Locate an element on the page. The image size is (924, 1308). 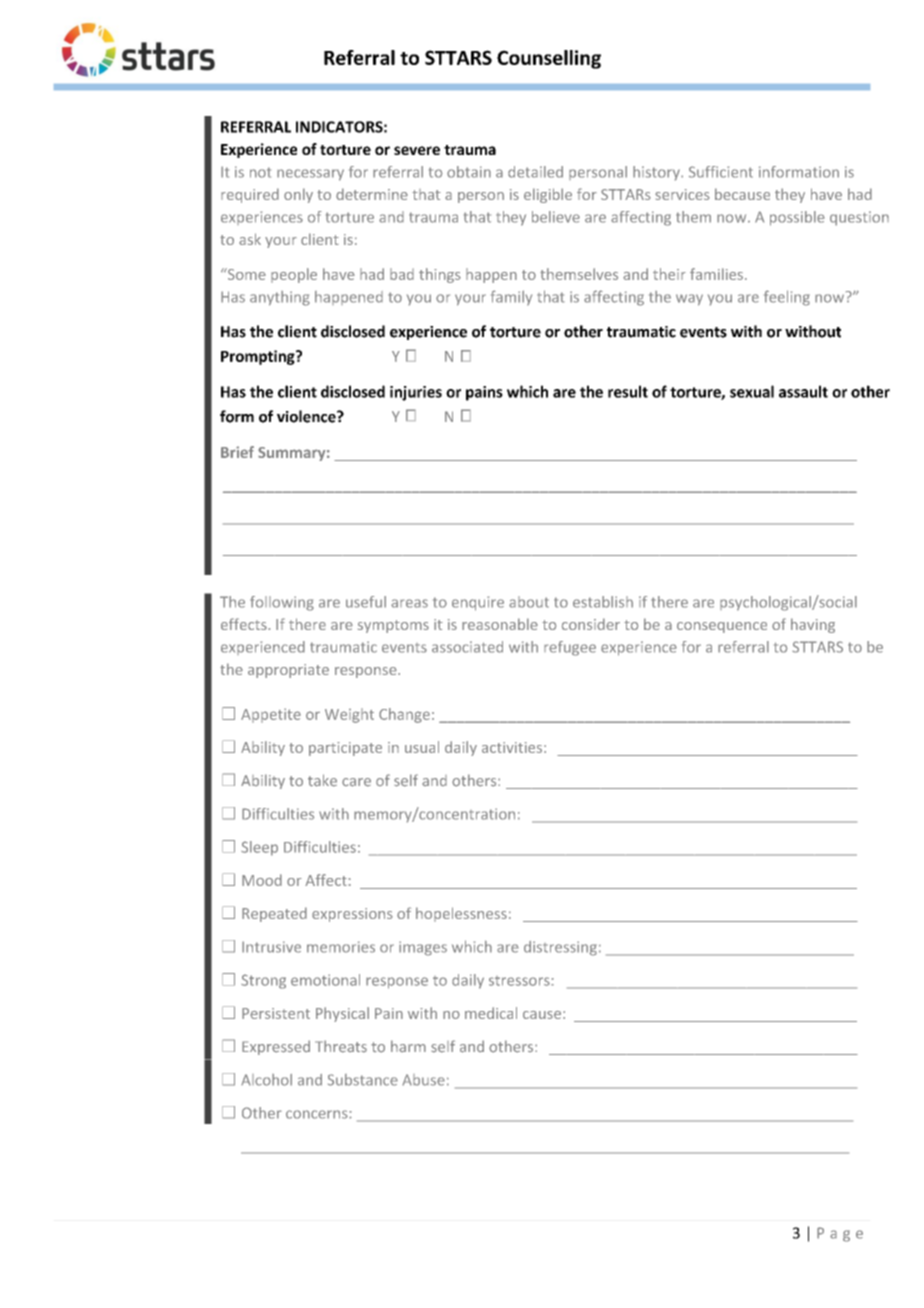
having is located at coordinates (813, 625).
